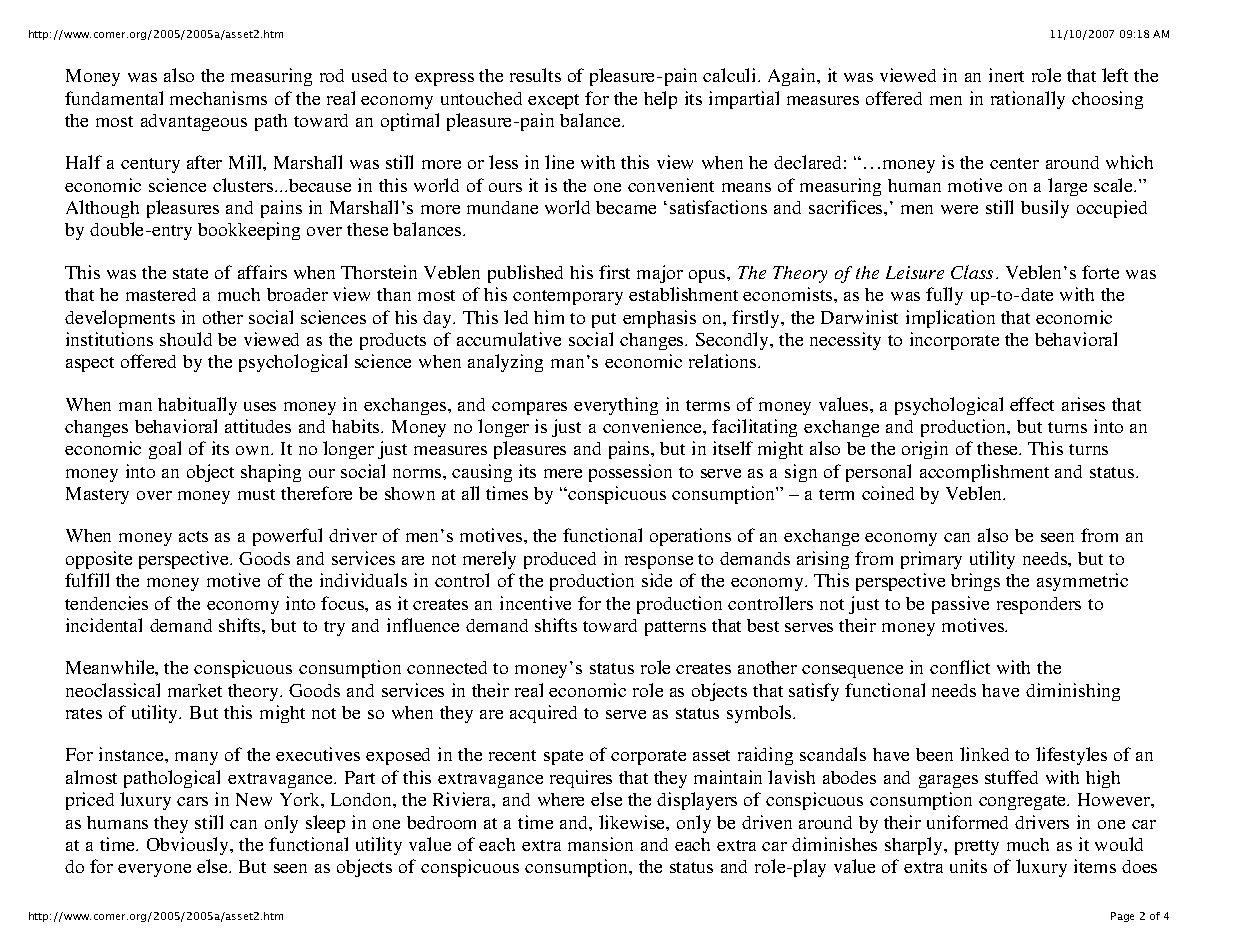 The image size is (1233, 952). What do you see at coordinates (1028, 100) in the screenshot?
I see `rationally` at bounding box center [1028, 100].
